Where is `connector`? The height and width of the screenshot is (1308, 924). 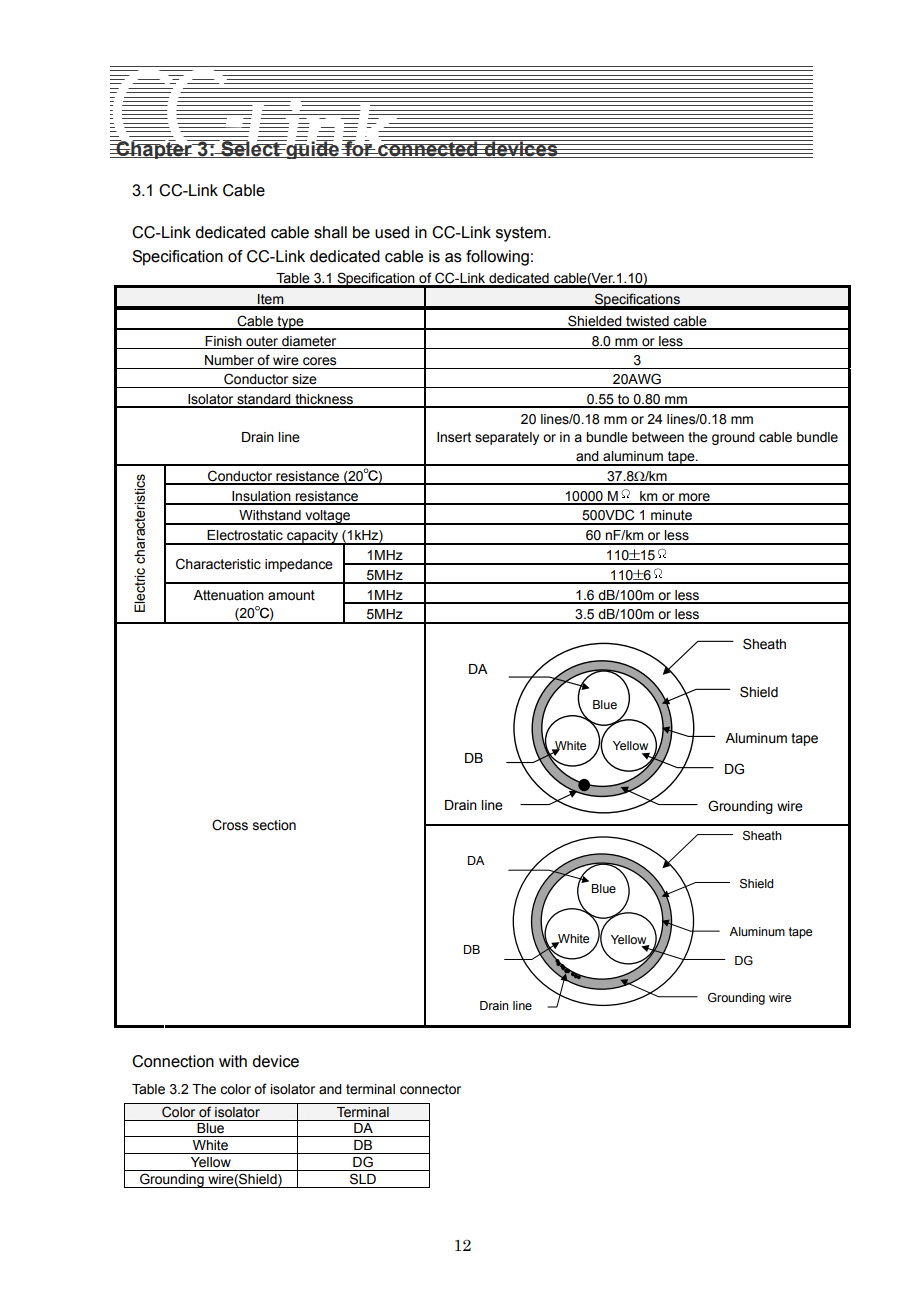
connector is located at coordinates (430, 1089).
